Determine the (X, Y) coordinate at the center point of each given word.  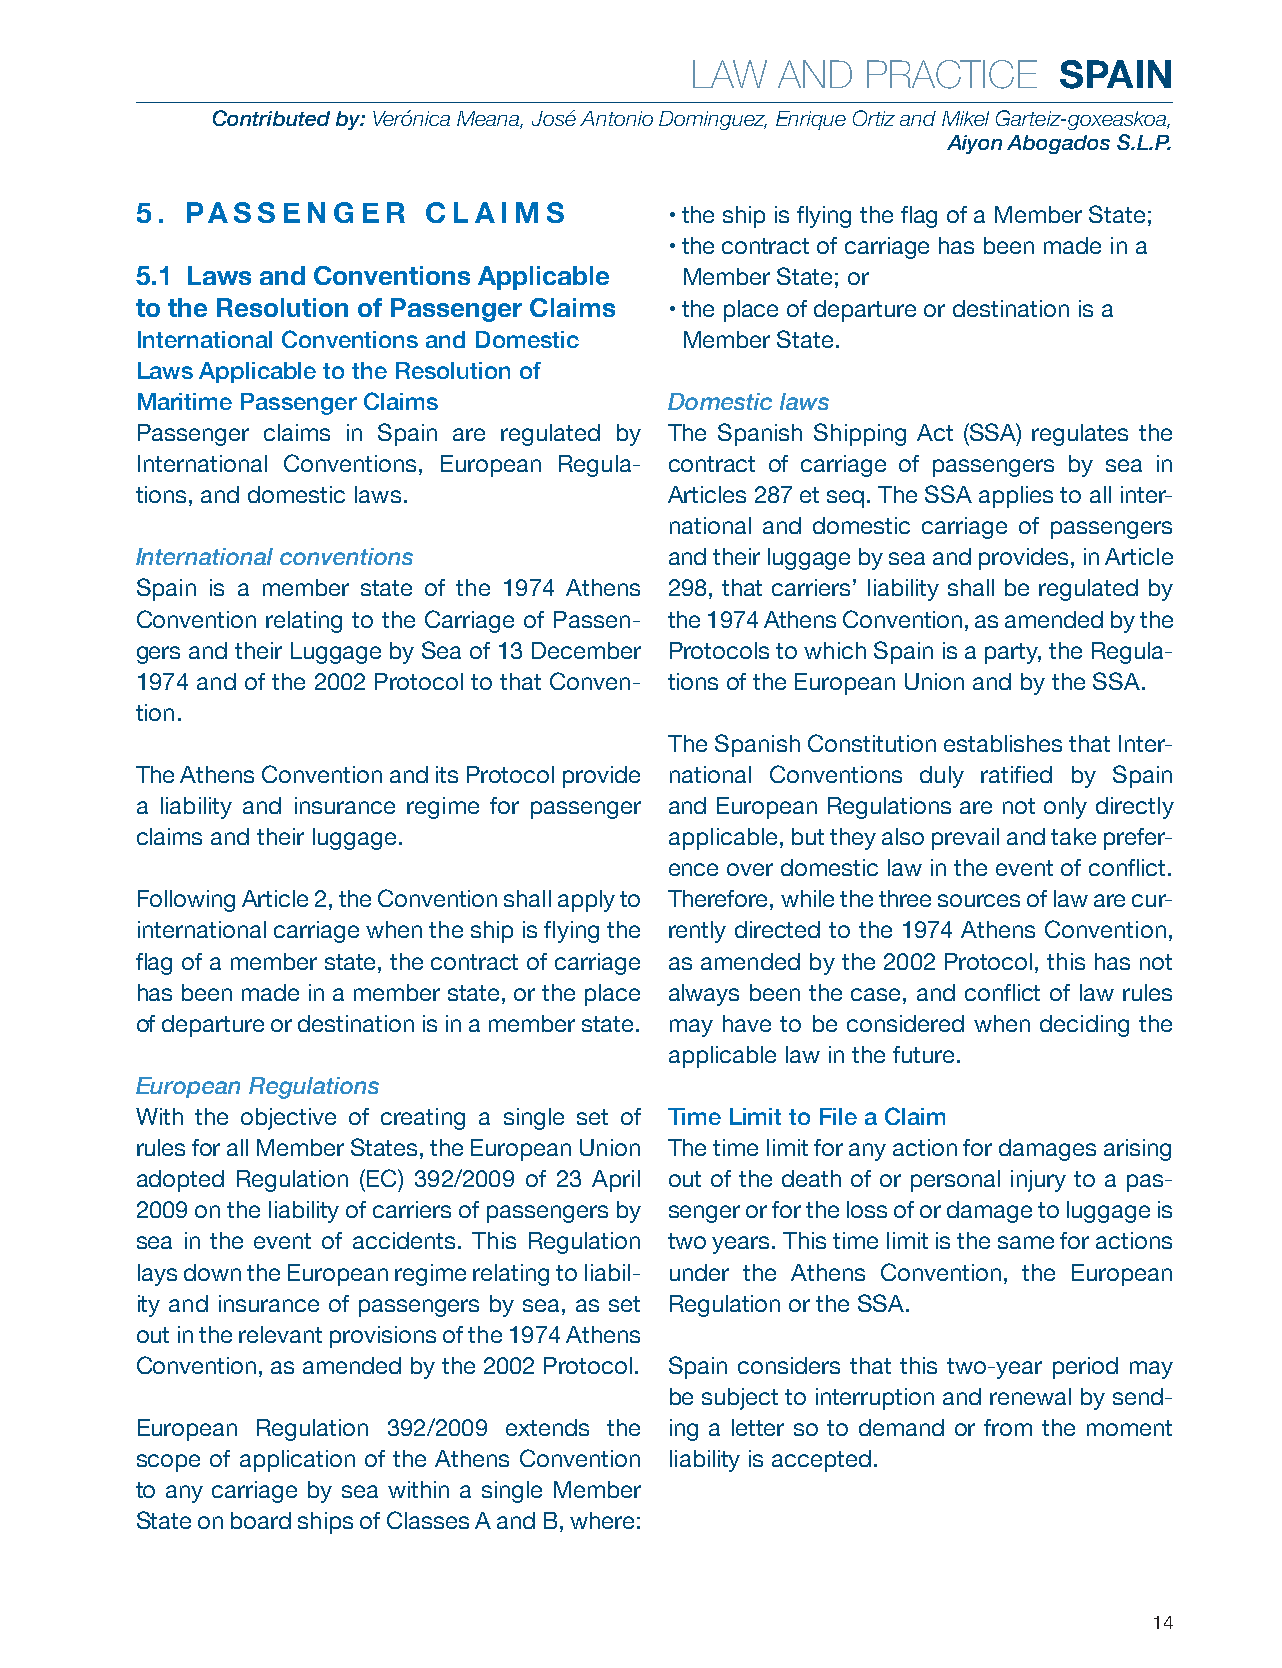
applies (1016, 497)
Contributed (271, 118)
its (447, 774)
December (586, 650)
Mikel (965, 118)
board (261, 1520)
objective (288, 1119)
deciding (1084, 1026)
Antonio (616, 118)
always (704, 995)
